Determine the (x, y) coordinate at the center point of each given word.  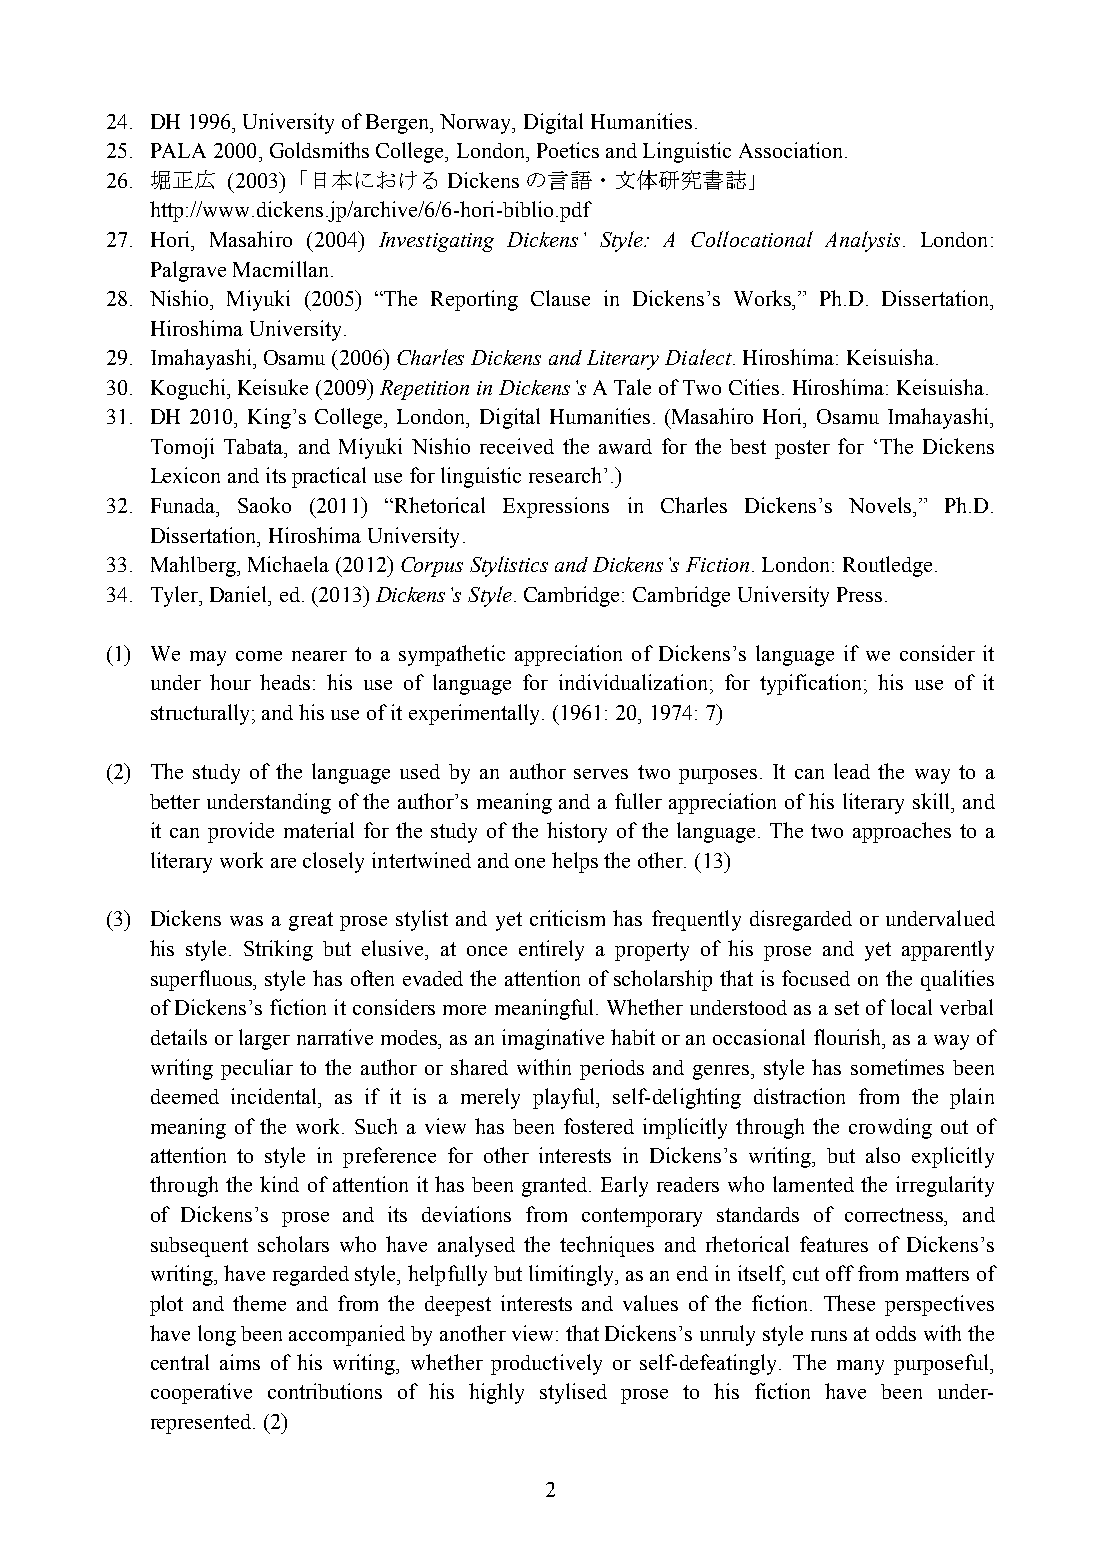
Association (792, 150)
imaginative (553, 1039)
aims (240, 1362)
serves (601, 774)
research (565, 475)
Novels (881, 505)
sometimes (897, 1067)
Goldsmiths (319, 150)
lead (852, 771)
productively (546, 1364)
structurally (202, 714)
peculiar (257, 1069)
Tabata (255, 446)
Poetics (568, 150)
